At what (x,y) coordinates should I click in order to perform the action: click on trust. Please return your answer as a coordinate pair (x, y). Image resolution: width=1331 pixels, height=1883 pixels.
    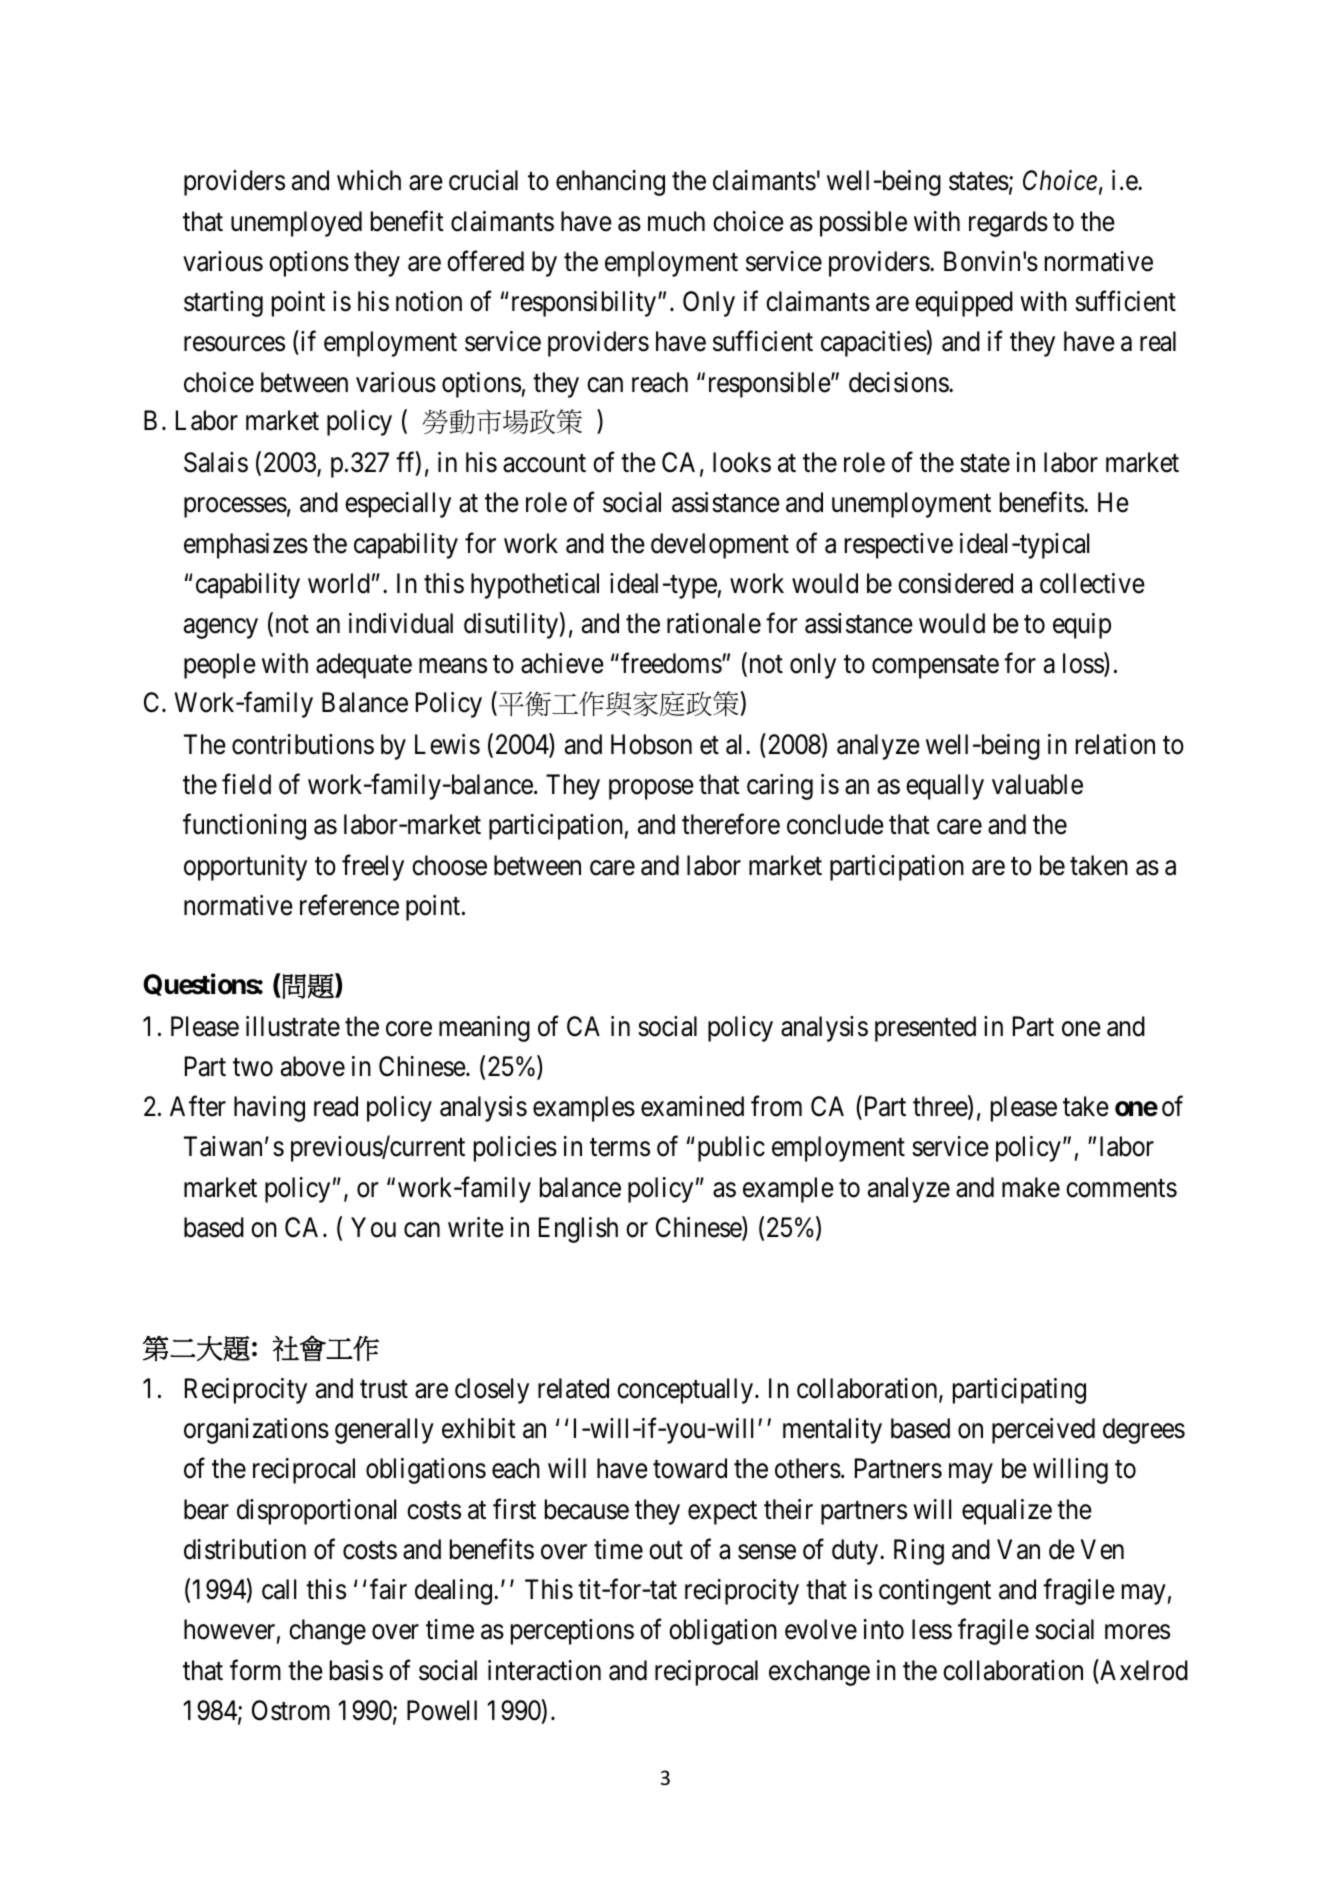
    Looking at the image, I should click on (384, 1389).
